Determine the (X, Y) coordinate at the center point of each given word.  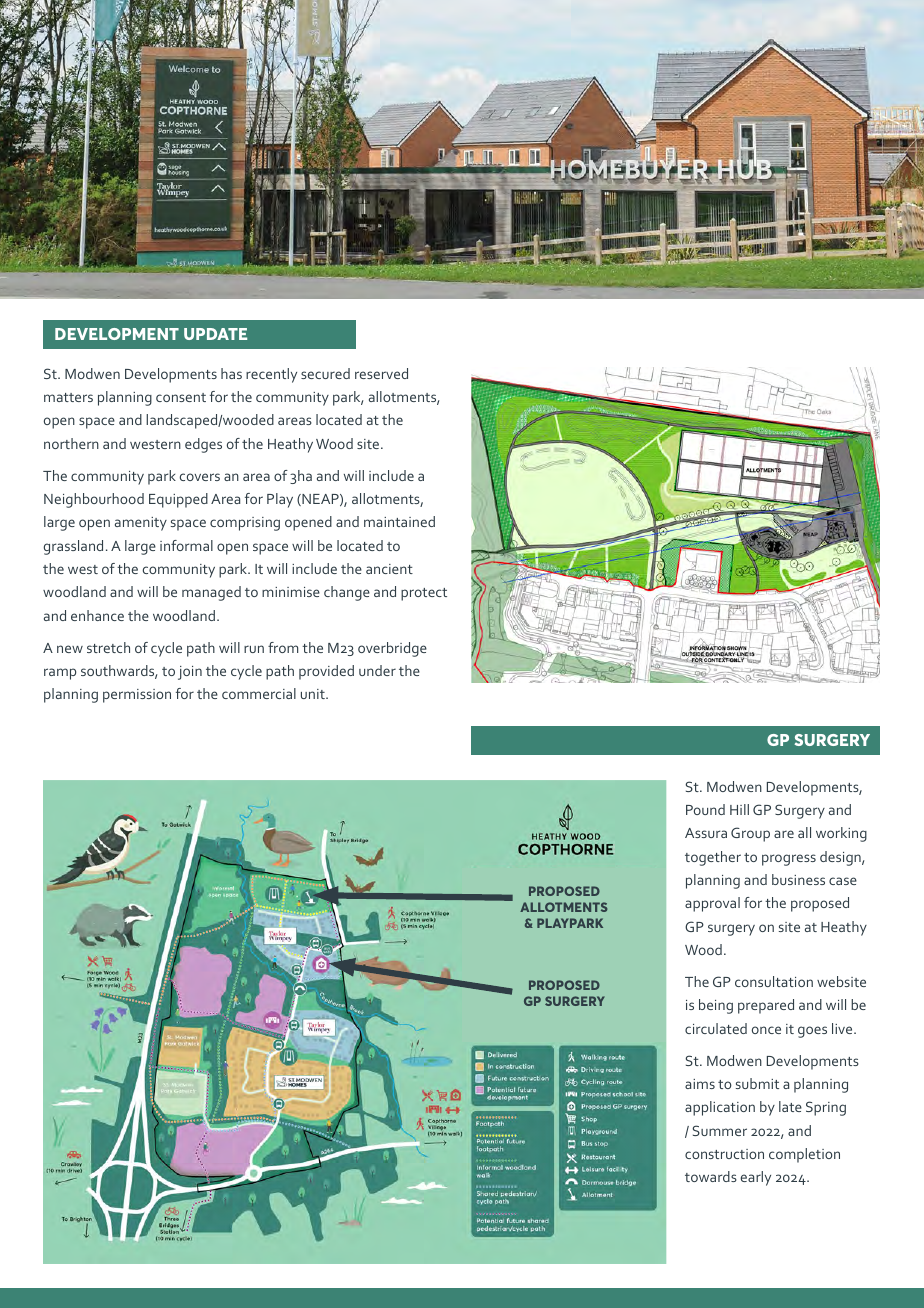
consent (181, 397)
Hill (739, 809)
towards (711, 1176)
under (377, 670)
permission (137, 696)
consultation (774, 981)
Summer (719, 1130)
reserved (381, 373)
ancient (389, 569)
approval (712, 904)
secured (325, 373)
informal (186, 545)
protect (424, 594)
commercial (259, 693)
